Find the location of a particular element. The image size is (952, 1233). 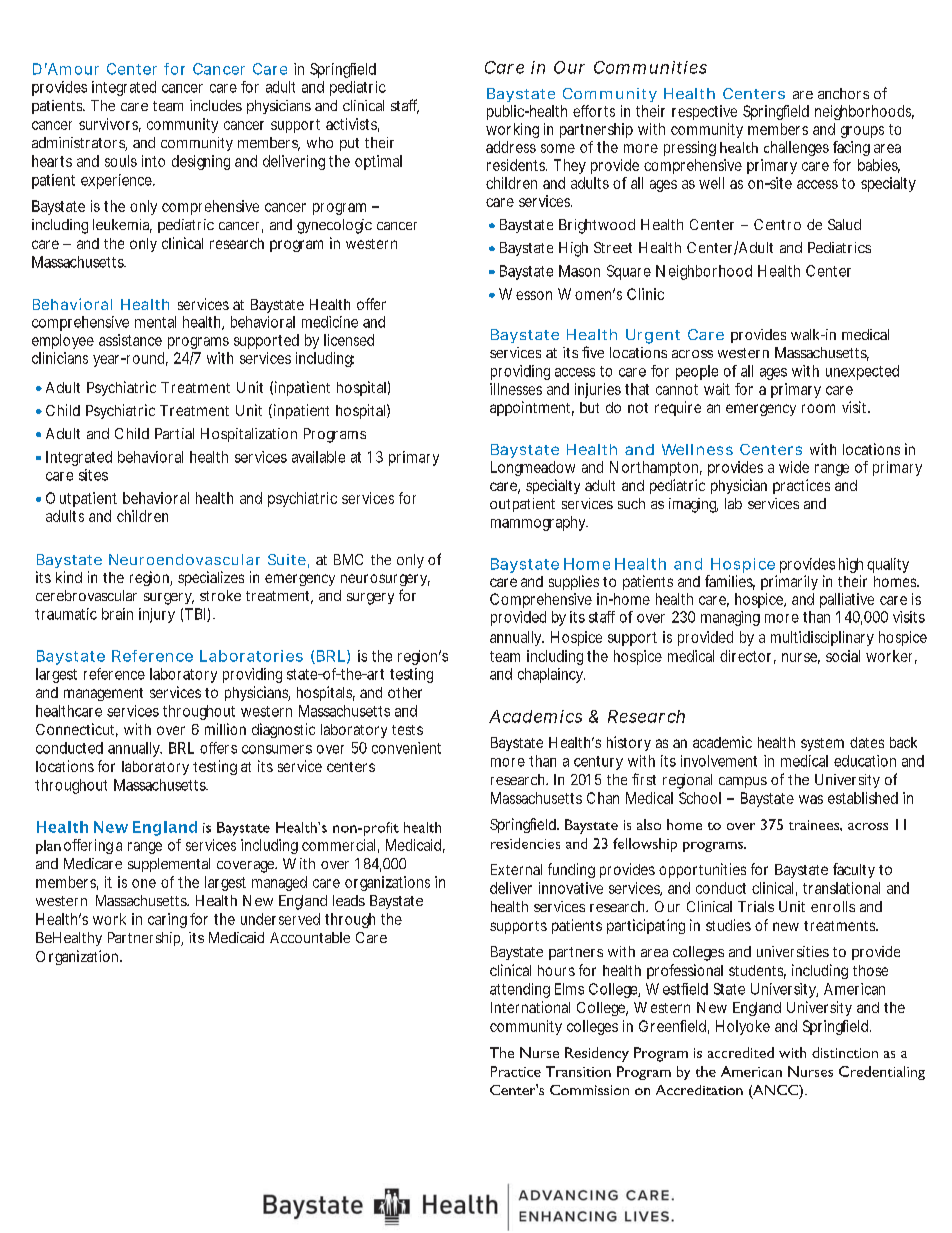

attending is located at coordinates (520, 990).
